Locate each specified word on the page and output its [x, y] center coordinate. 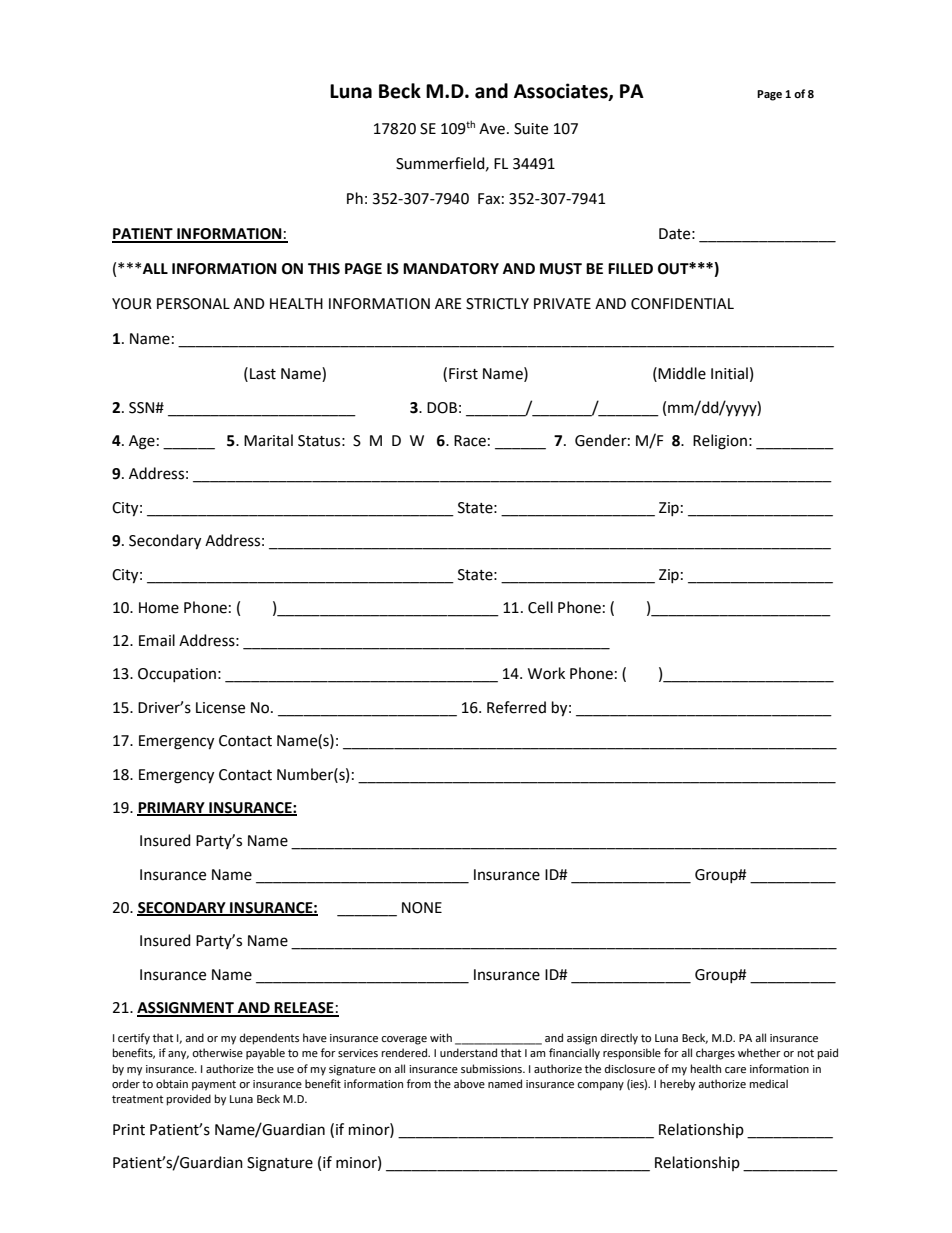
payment [214, 1085]
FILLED [630, 268]
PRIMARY [172, 809]
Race [470, 441]
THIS [324, 269]
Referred [516, 707]
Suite [531, 129]
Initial [729, 373]
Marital [268, 440]
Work [546, 673]
